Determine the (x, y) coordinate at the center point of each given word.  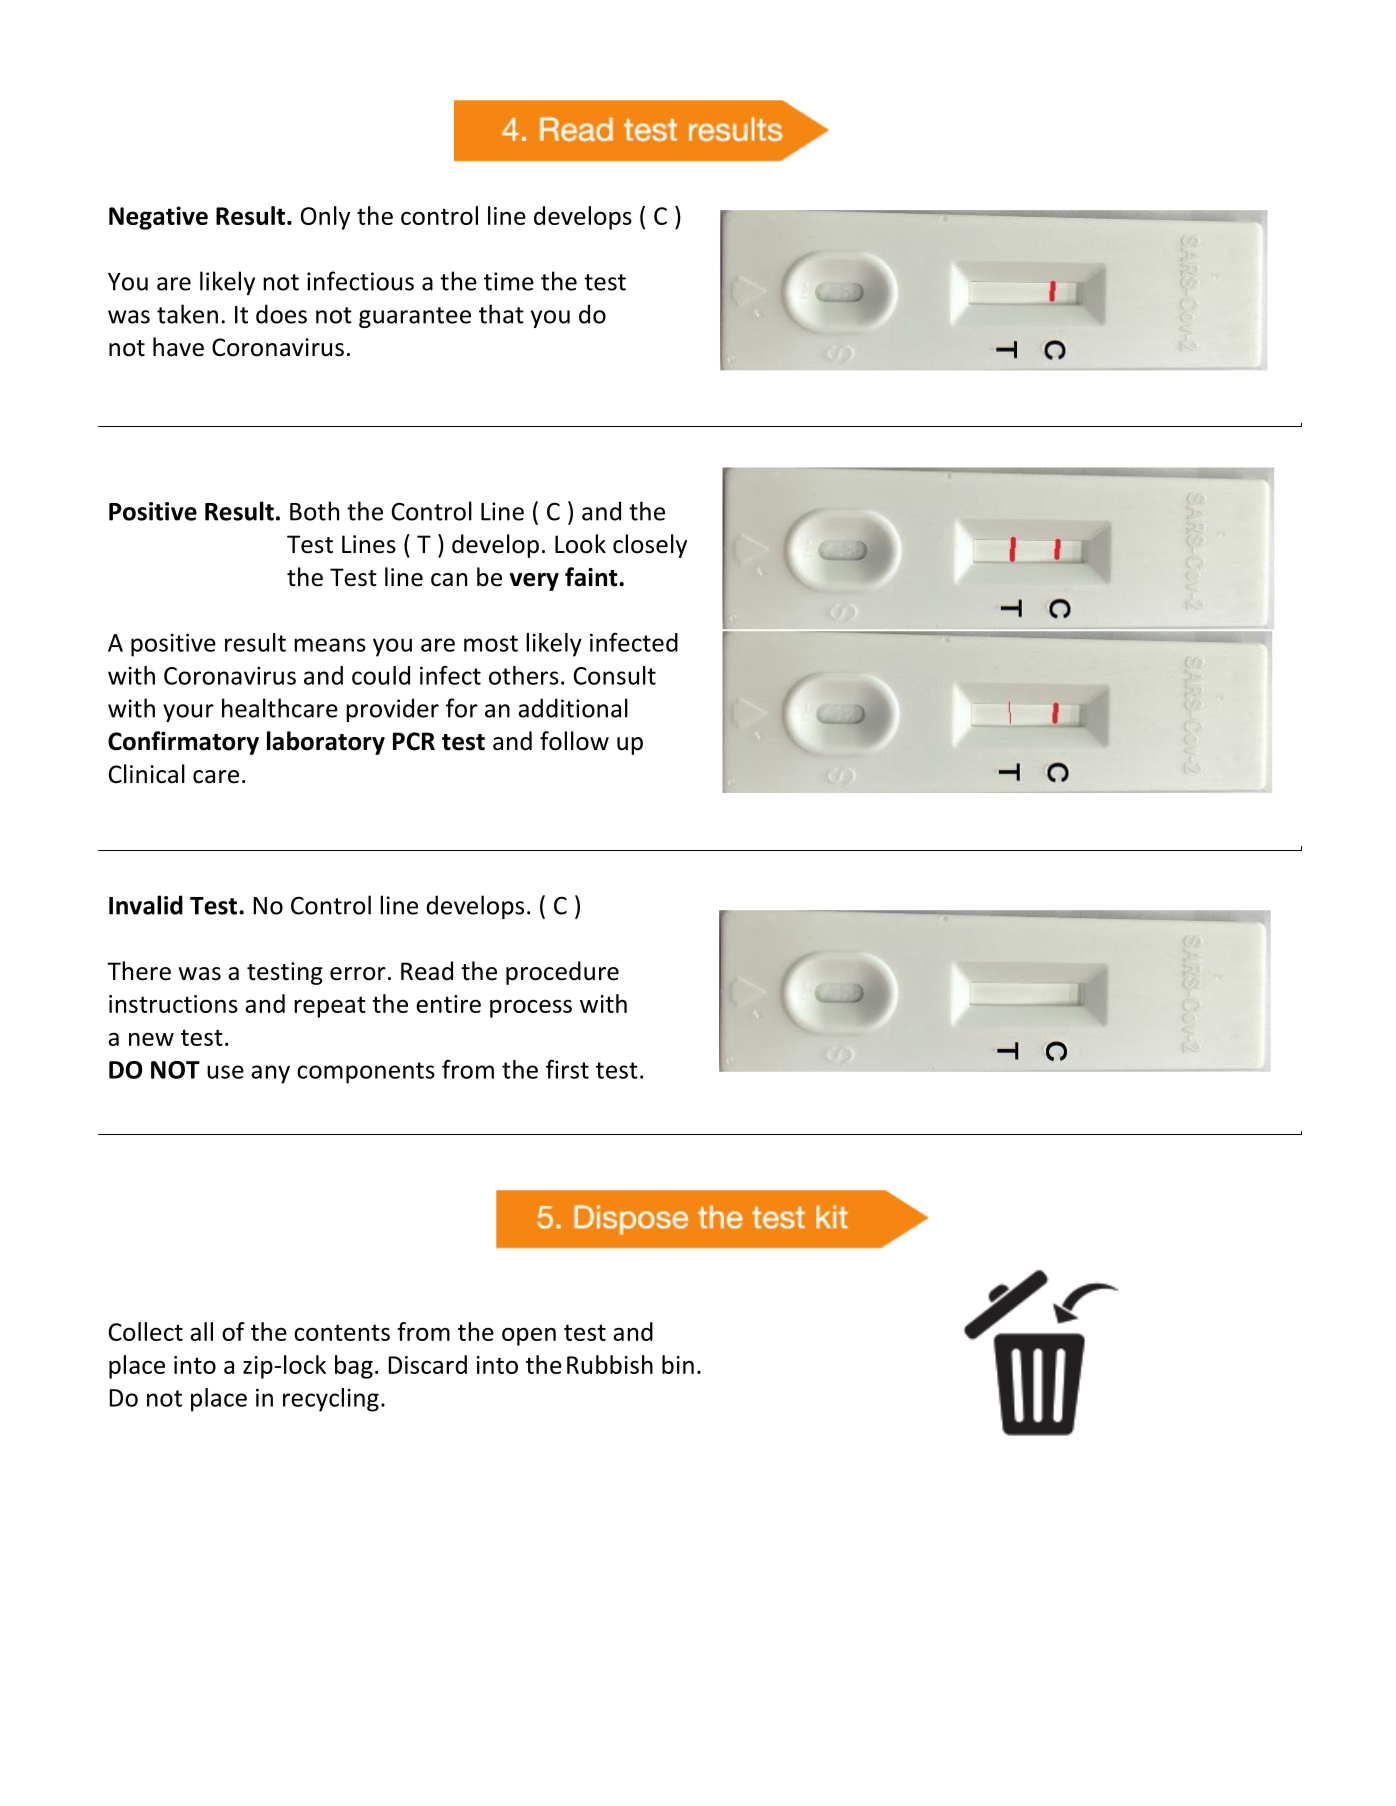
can (449, 580)
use (225, 1072)
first (567, 1069)
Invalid (146, 905)
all (201, 1331)
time (509, 281)
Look (580, 544)
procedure (562, 973)
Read (427, 971)
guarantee (415, 317)
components (366, 1073)
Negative (158, 218)
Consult (615, 675)
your (188, 713)
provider (392, 710)
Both (314, 511)
